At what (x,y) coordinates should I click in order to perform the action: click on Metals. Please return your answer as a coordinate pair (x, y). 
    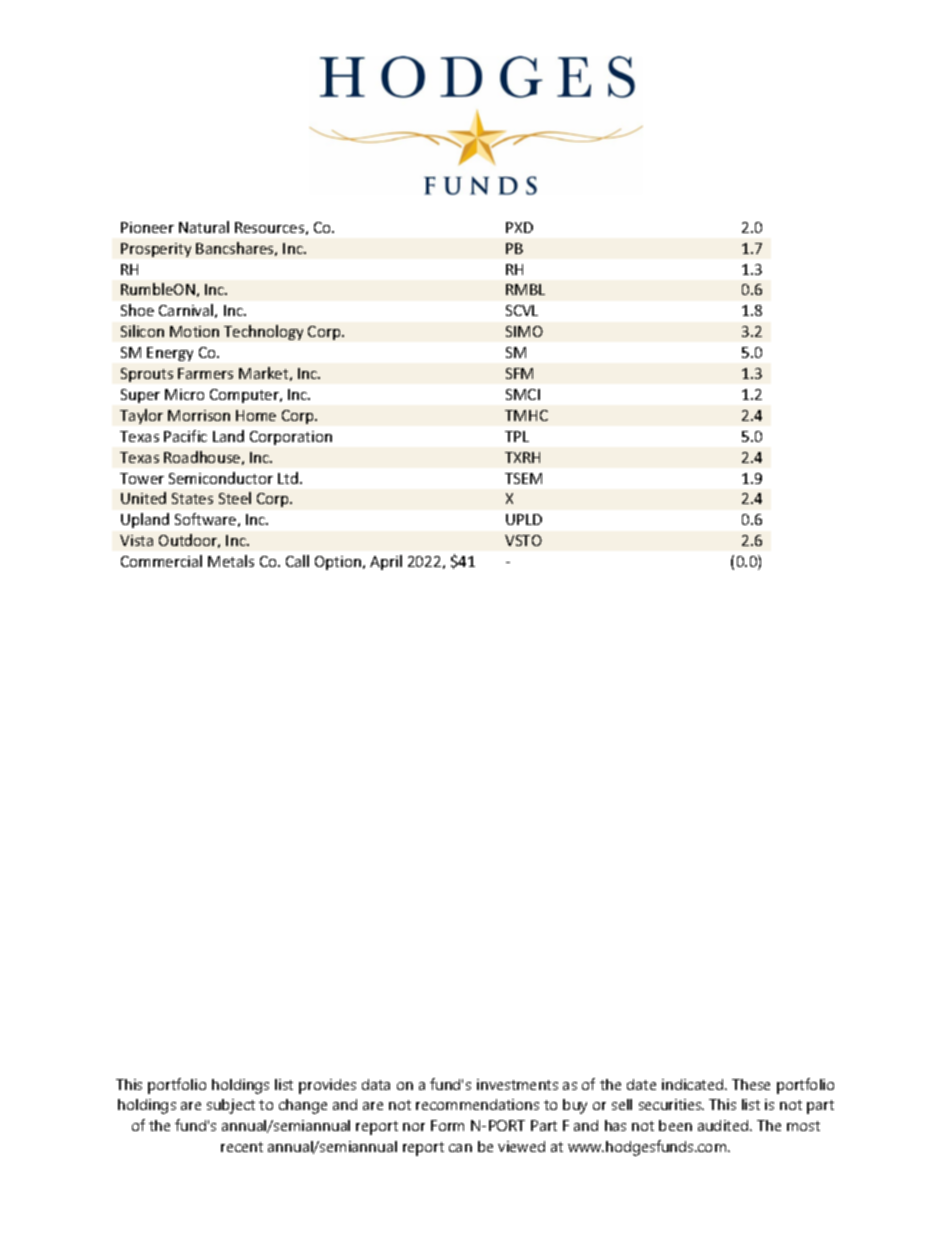
    Looking at the image, I should click on (231, 561).
